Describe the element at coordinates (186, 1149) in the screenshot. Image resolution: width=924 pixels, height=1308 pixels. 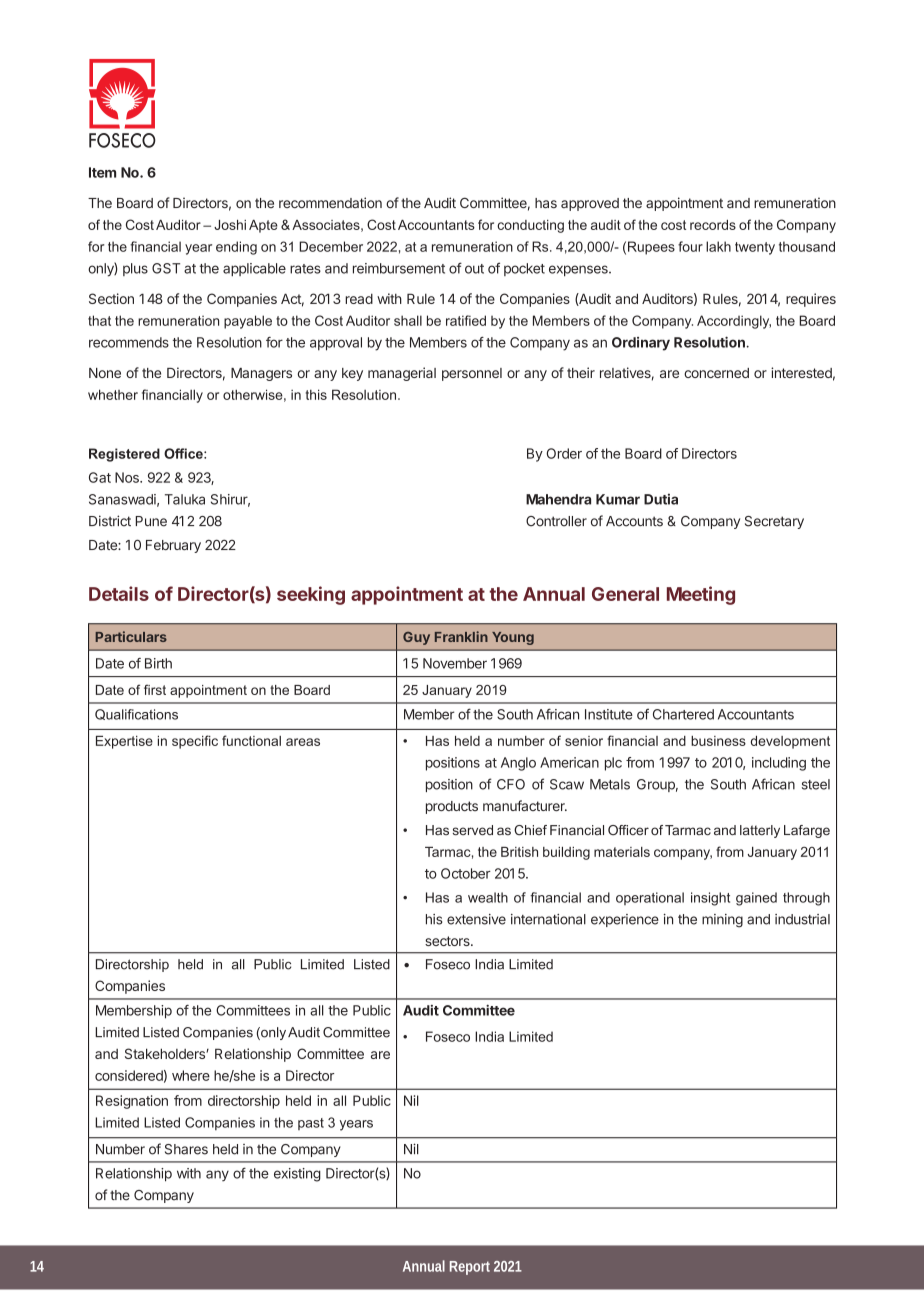
I see `Shares` at that location.
